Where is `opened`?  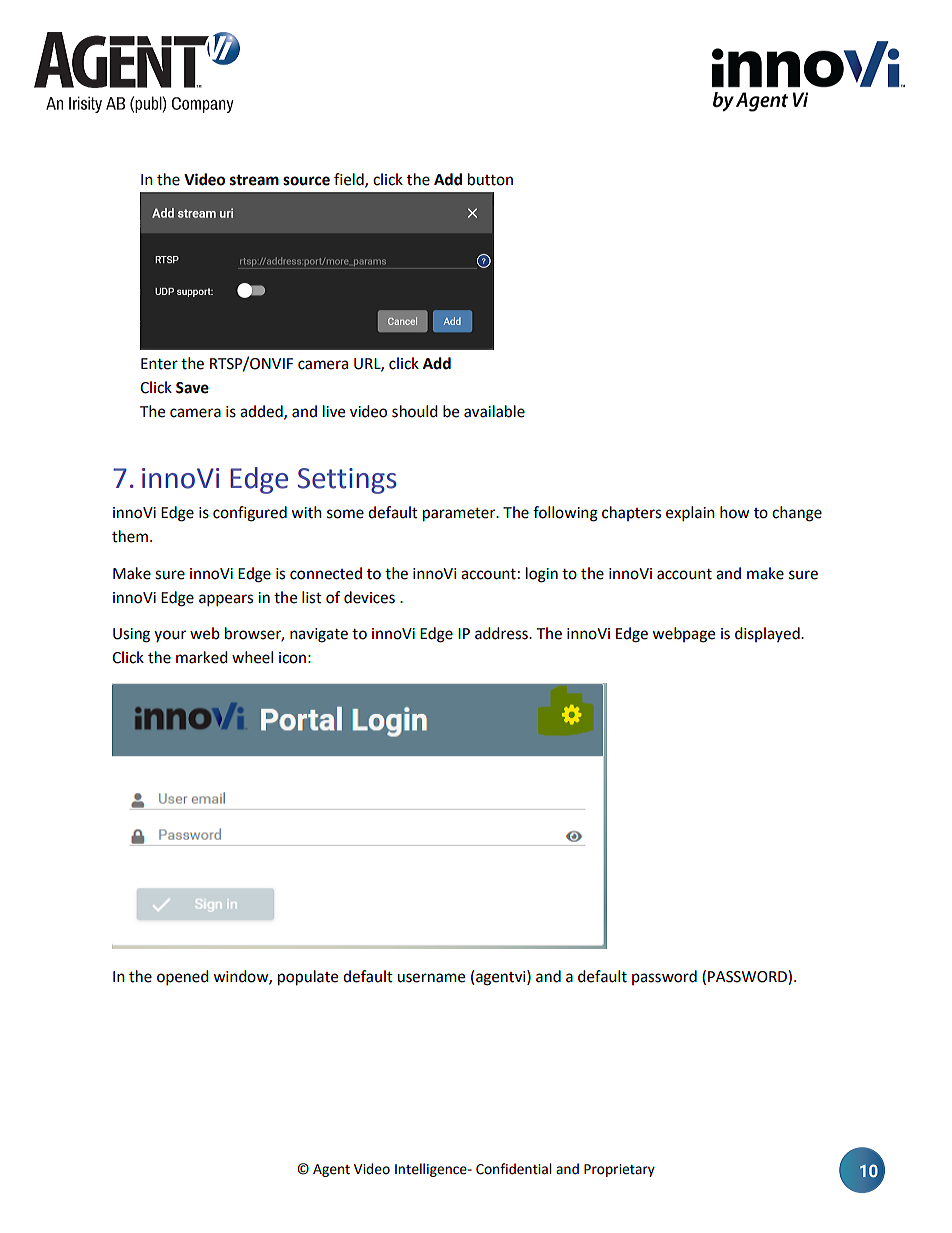
opened is located at coordinates (183, 978).
